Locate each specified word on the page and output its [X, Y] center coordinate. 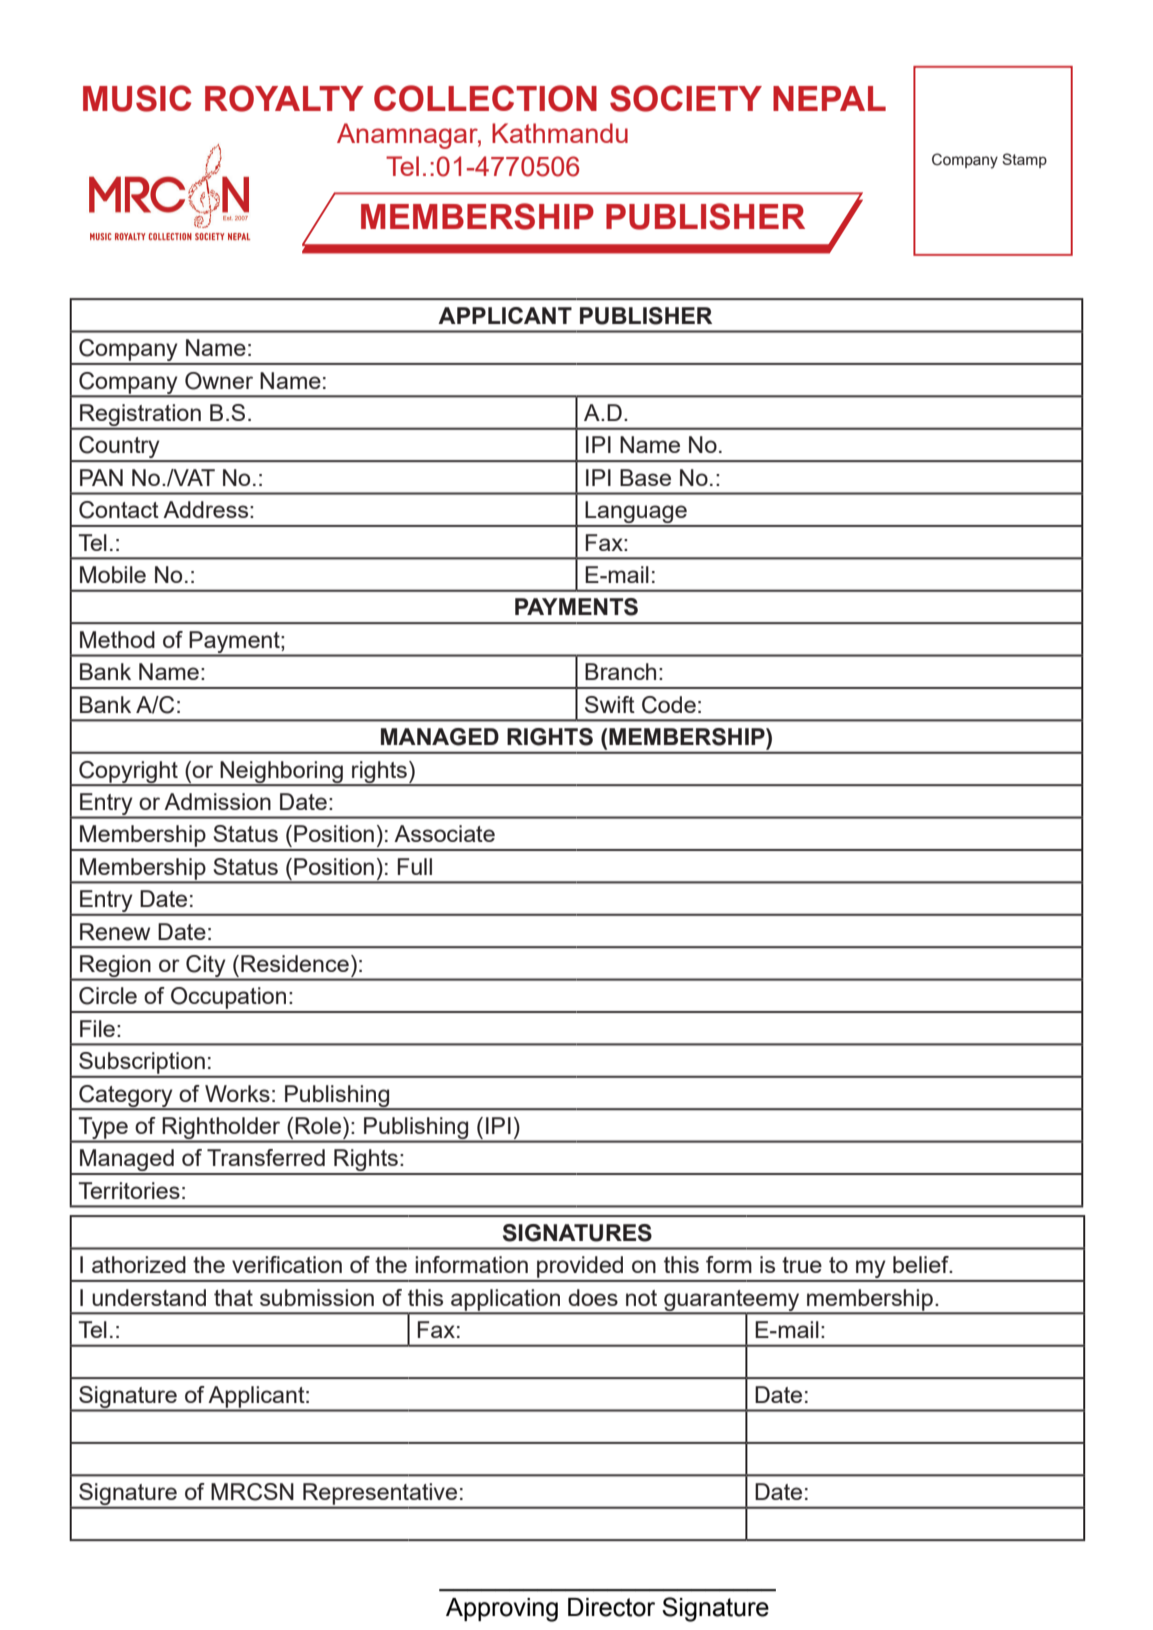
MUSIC [137, 98]
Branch [620, 671]
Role [318, 1125]
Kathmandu [560, 133]
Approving [502, 1610]
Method [117, 639]
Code [669, 705]
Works [237, 1093]
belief [922, 1264]
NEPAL [829, 98]
